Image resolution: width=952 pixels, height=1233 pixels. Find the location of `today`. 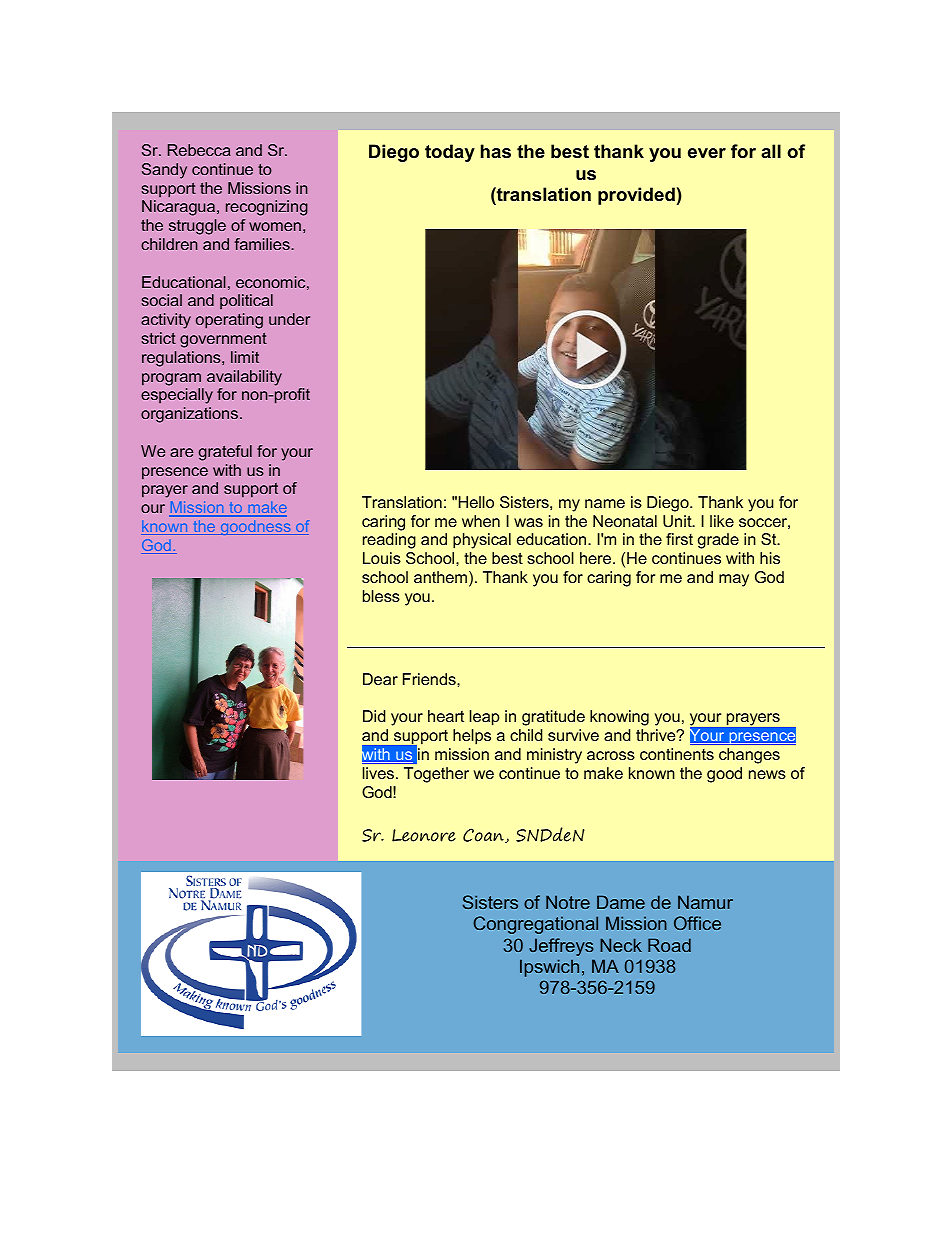

today is located at coordinates (450, 153).
